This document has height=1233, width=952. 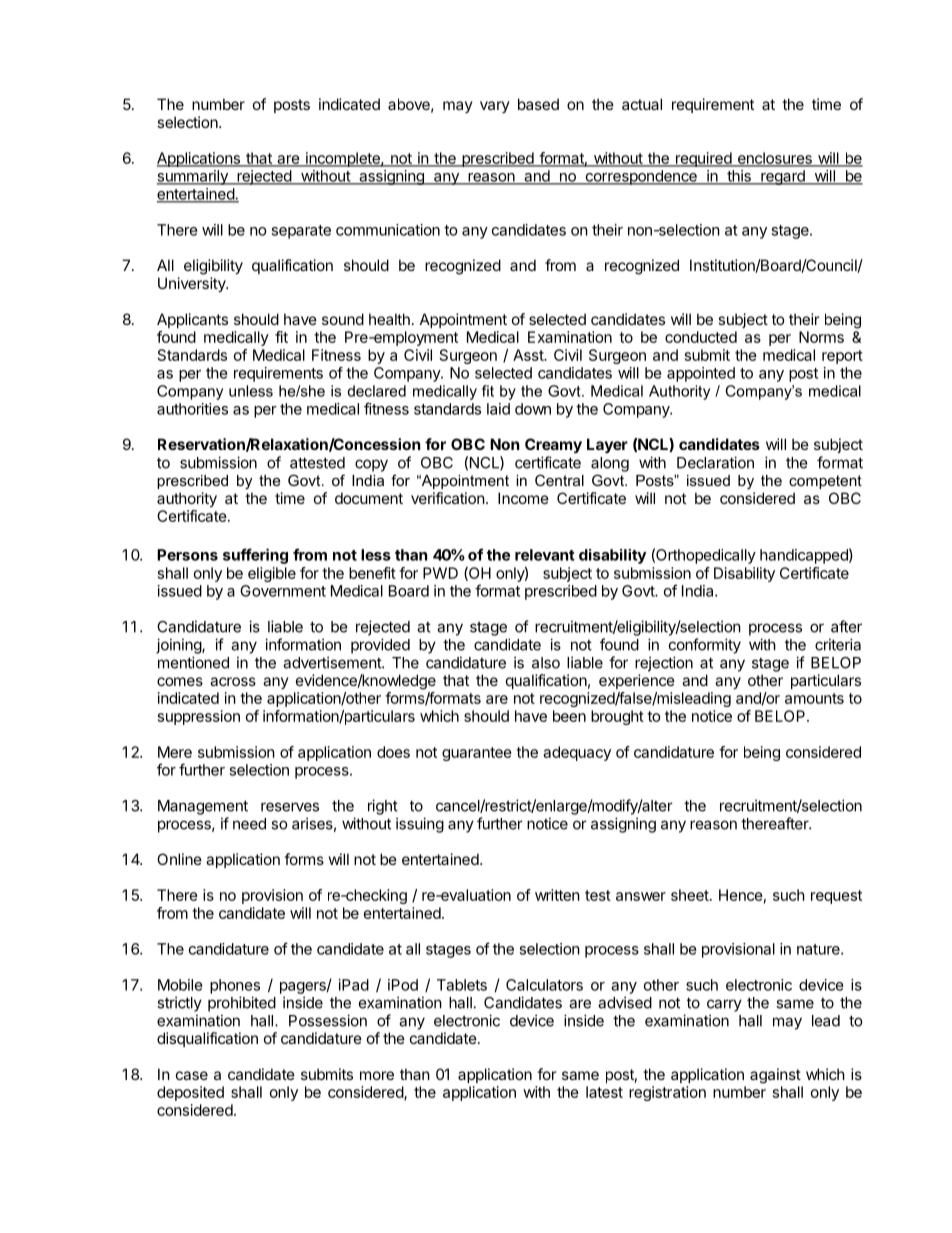 I want to click on enclosures, so click(x=774, y=159).
